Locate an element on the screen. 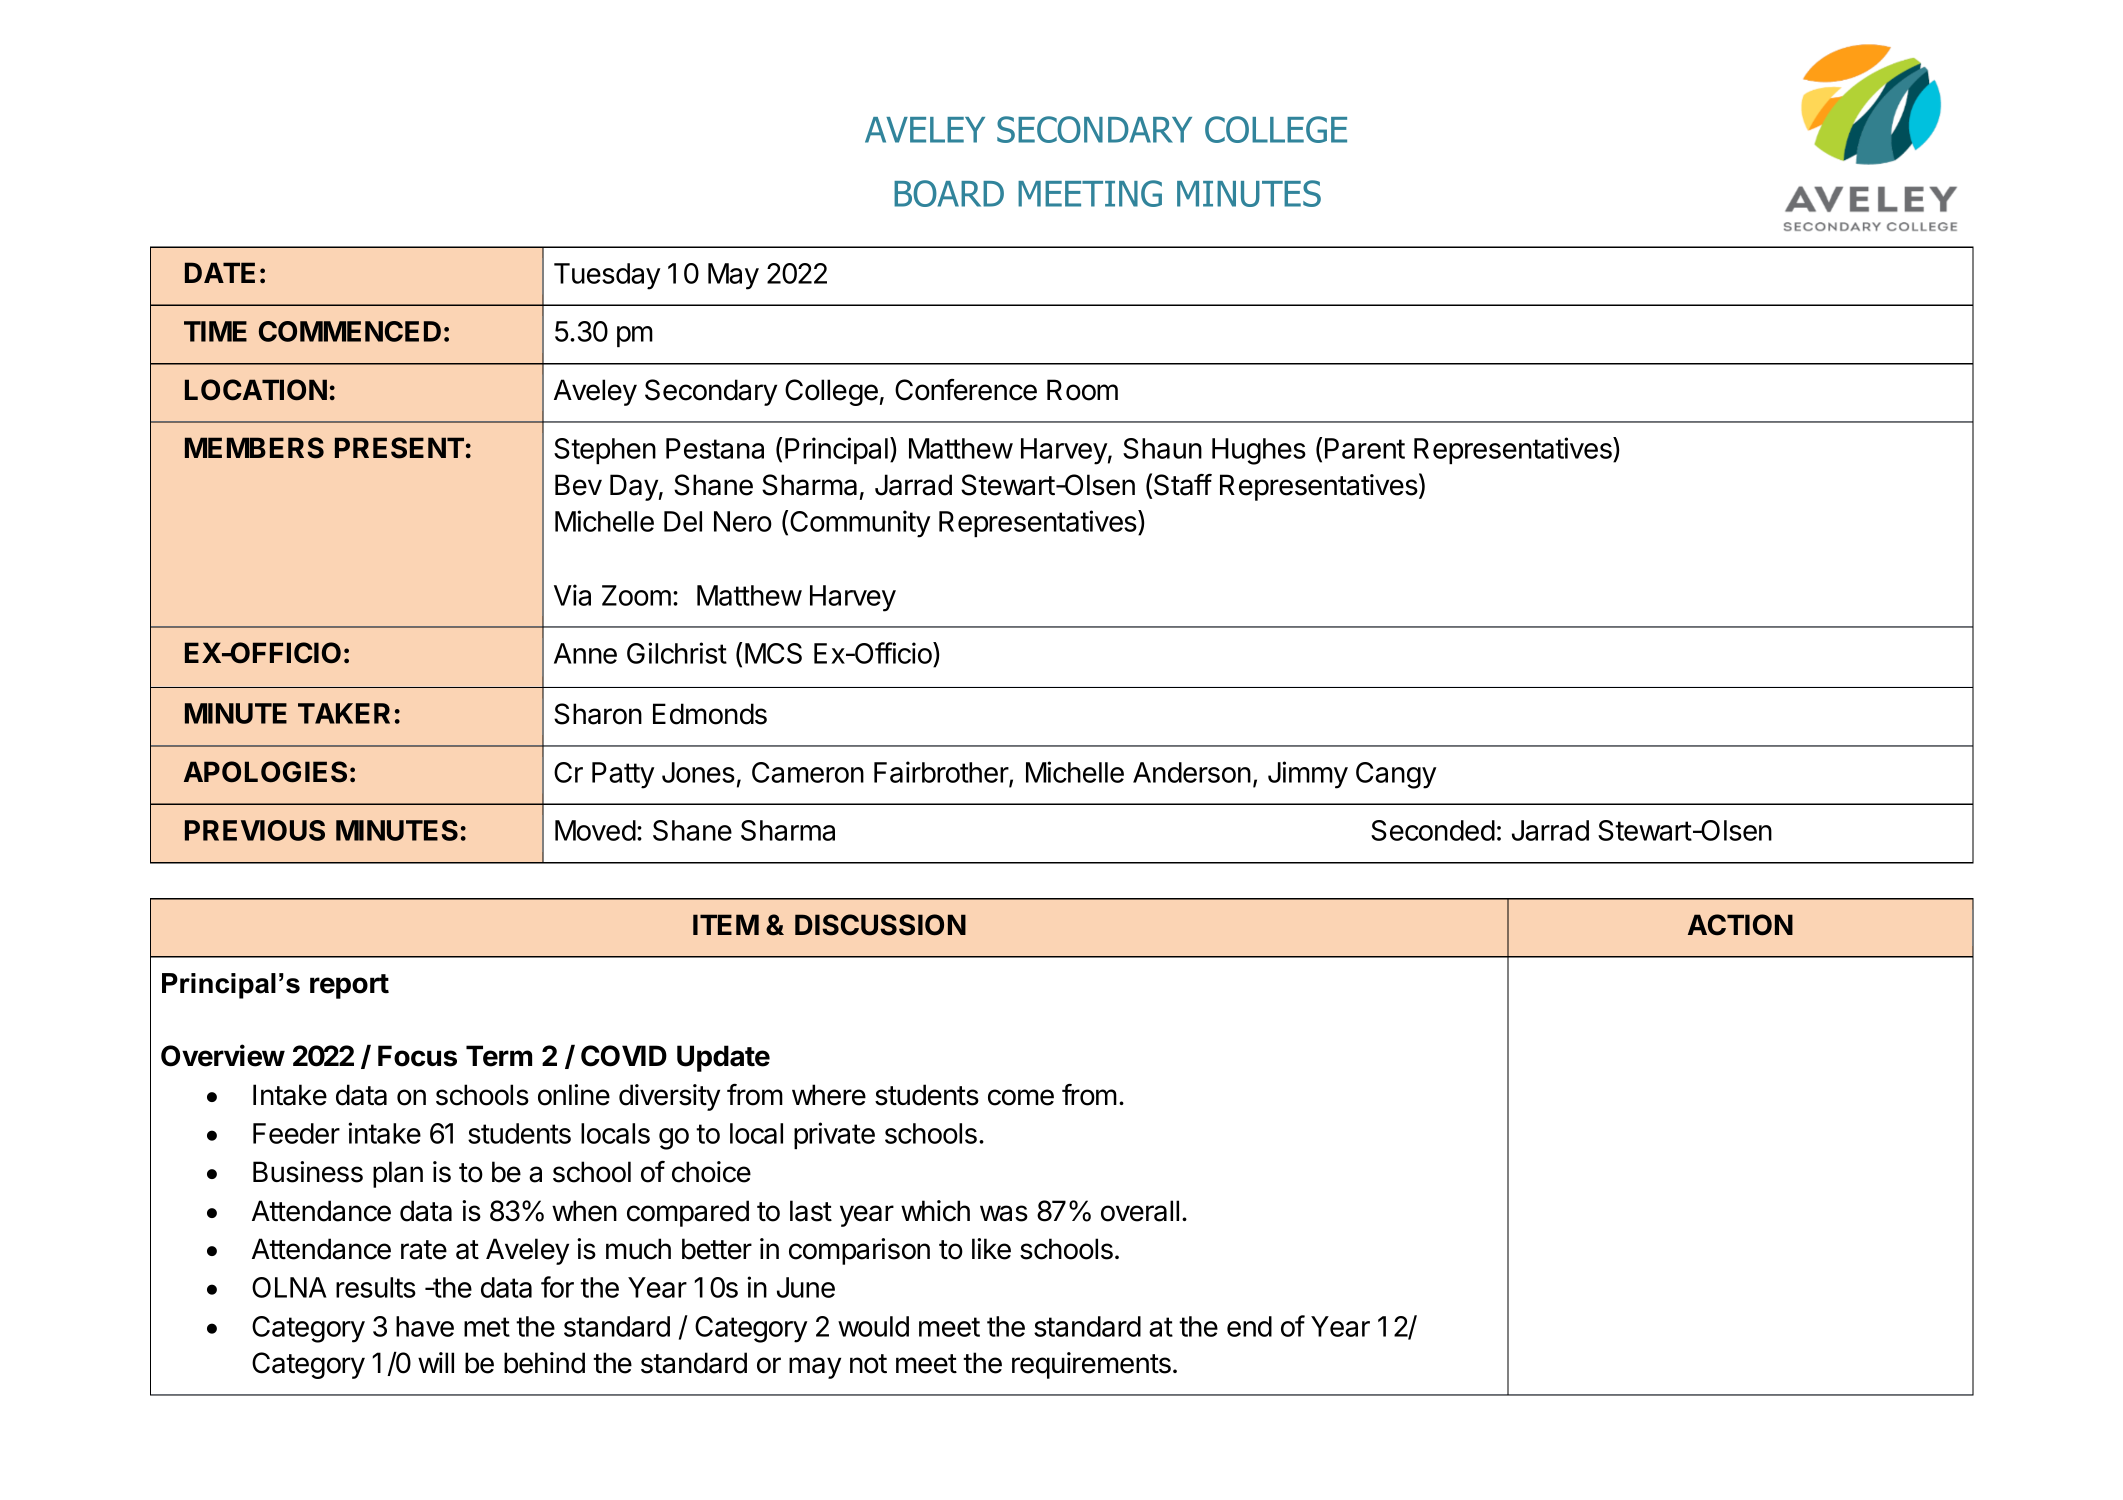 This screenshot has height=1500, width=2123. Parent is located at coordinates (1365, 448).
